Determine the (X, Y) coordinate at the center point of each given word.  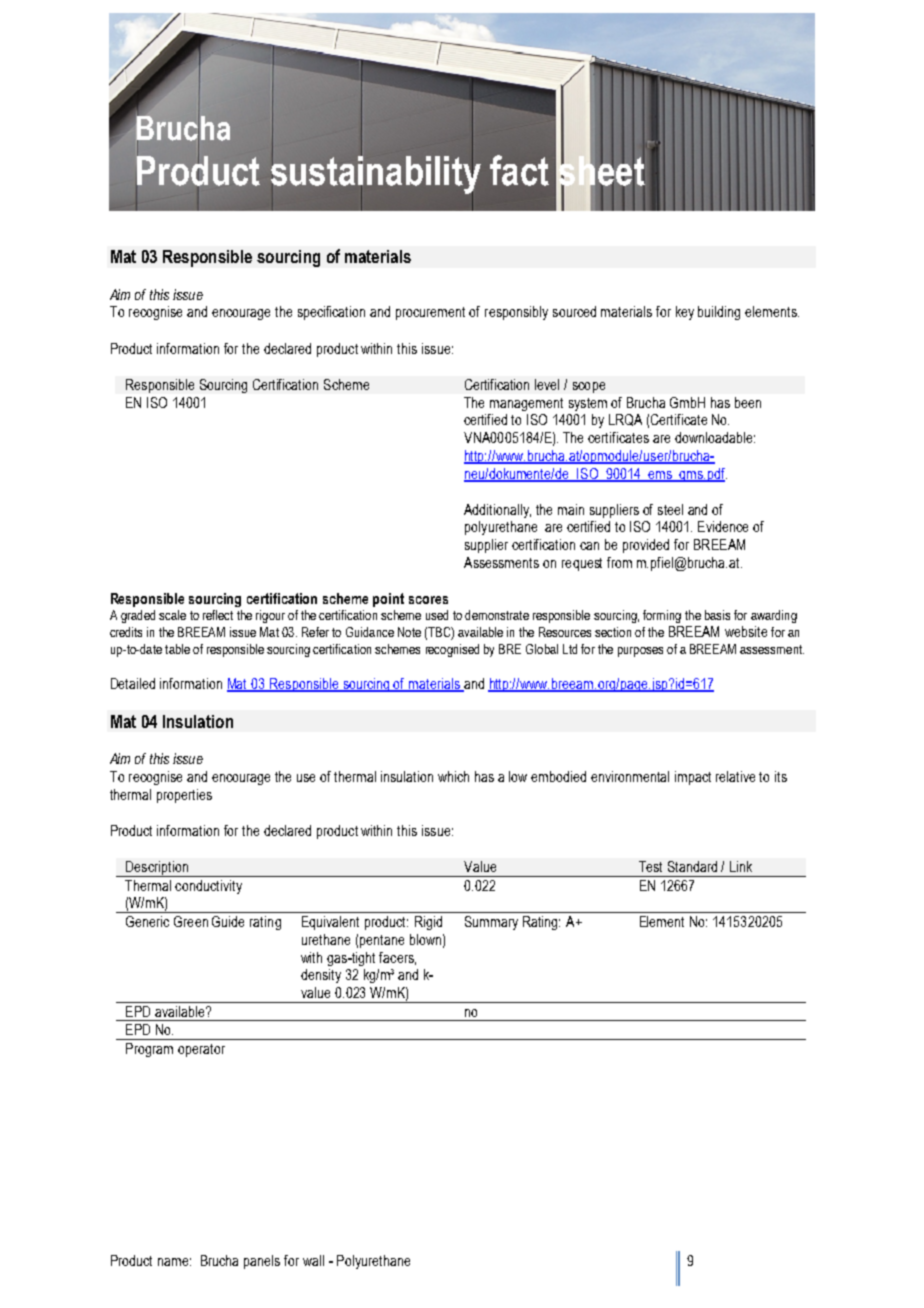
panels (262, 1262)
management (526, 404)
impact (693, 778)
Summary (491, 923)
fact (519, 170)
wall (313, 1260)
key (685, 313)
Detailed (133, 683)
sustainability (376, 174)
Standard (692, 866)
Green (191, 921)
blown (425, 939)
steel (670, 509)
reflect (218, 615)
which (453, 776)
